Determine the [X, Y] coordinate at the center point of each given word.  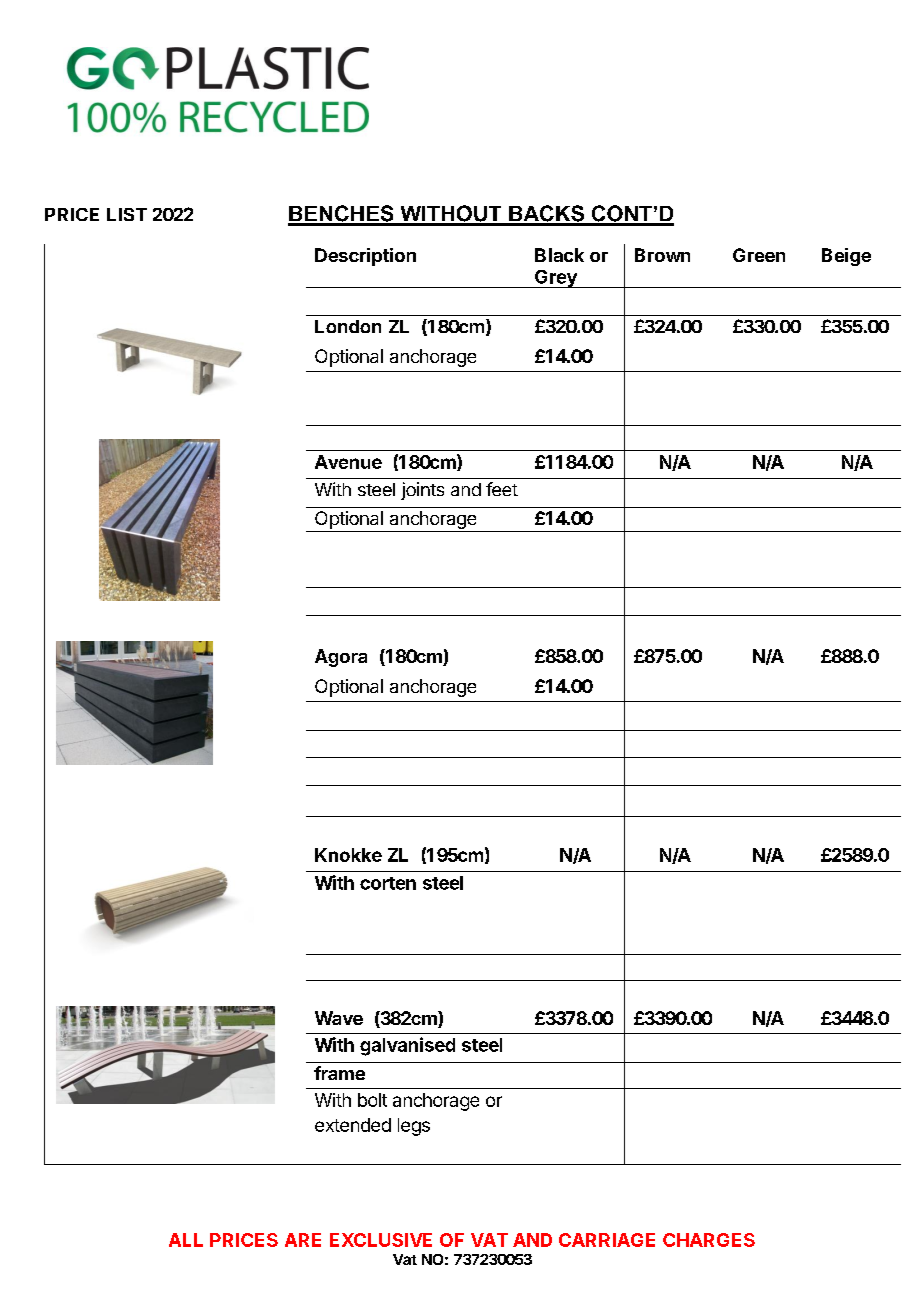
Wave [339, 1018]
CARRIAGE [607, 1240]
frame [339, 1073]
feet [502, 489]
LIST [127, 214]
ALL [186, 1240]
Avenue [348, 462]
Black [559, 255]
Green [759, 255]
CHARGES [709, 1240]
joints [422, 491]
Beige [846, 257]
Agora [341, 658]
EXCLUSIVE [381, 1240]
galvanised [407, 1046]
